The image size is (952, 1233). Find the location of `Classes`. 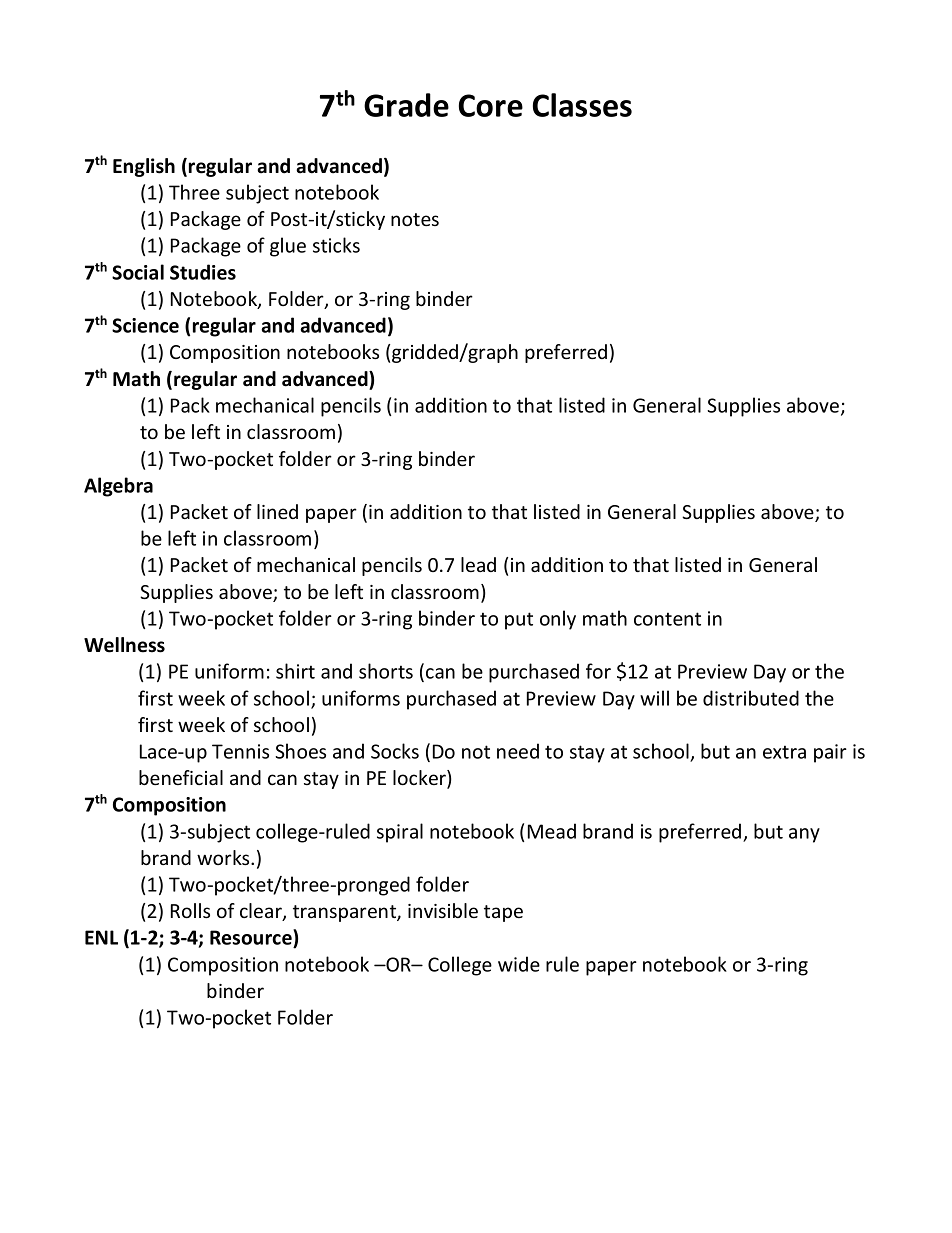

Classes is located at coordinates (582, 105).
